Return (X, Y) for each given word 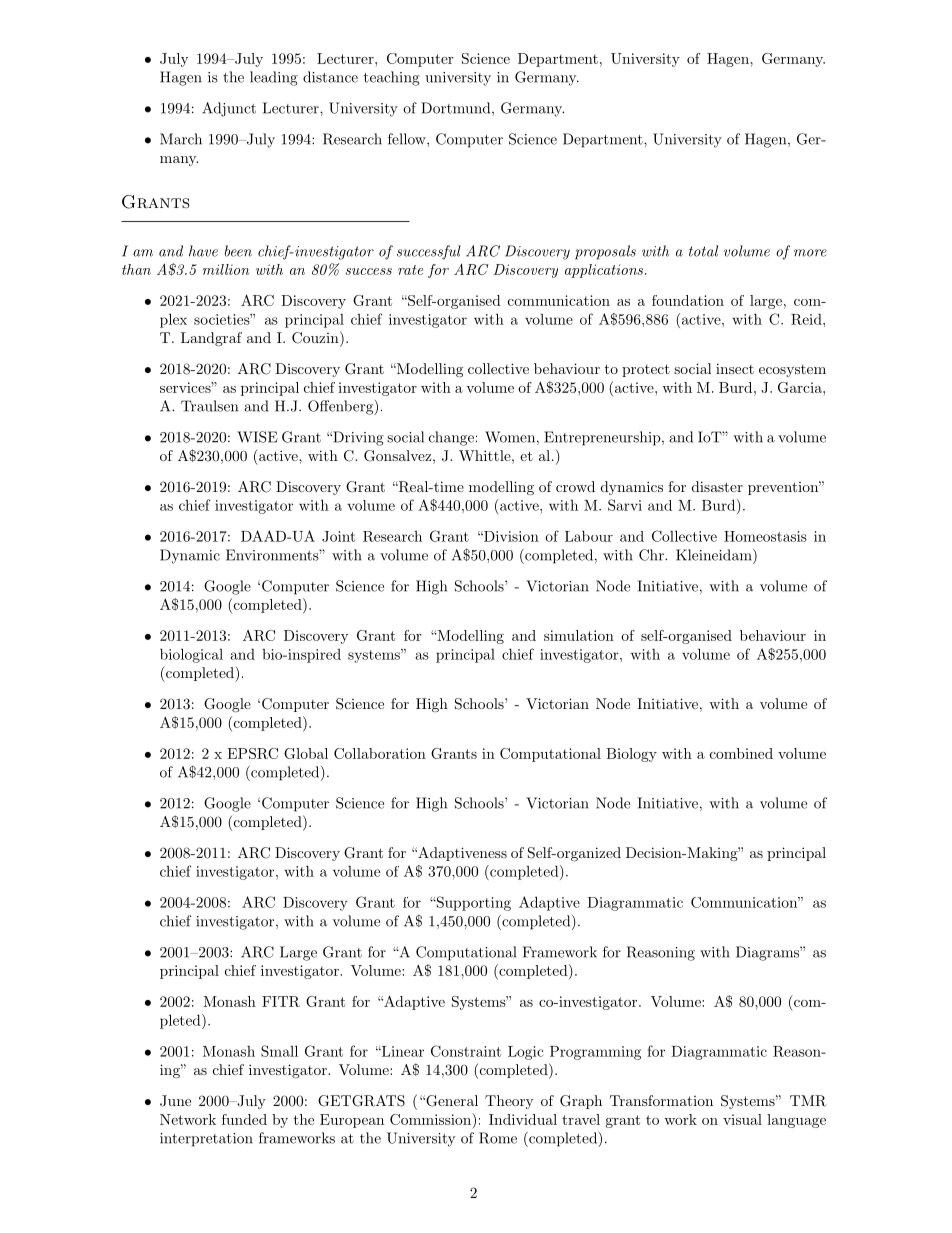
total (703, 251)
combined (741, 753)
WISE (257, 437)
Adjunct (229, 109)
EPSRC (252, 753)
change (451, 438)
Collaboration (380, 753)
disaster (717, 486)
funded (244, 1119)
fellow (408, 139)
